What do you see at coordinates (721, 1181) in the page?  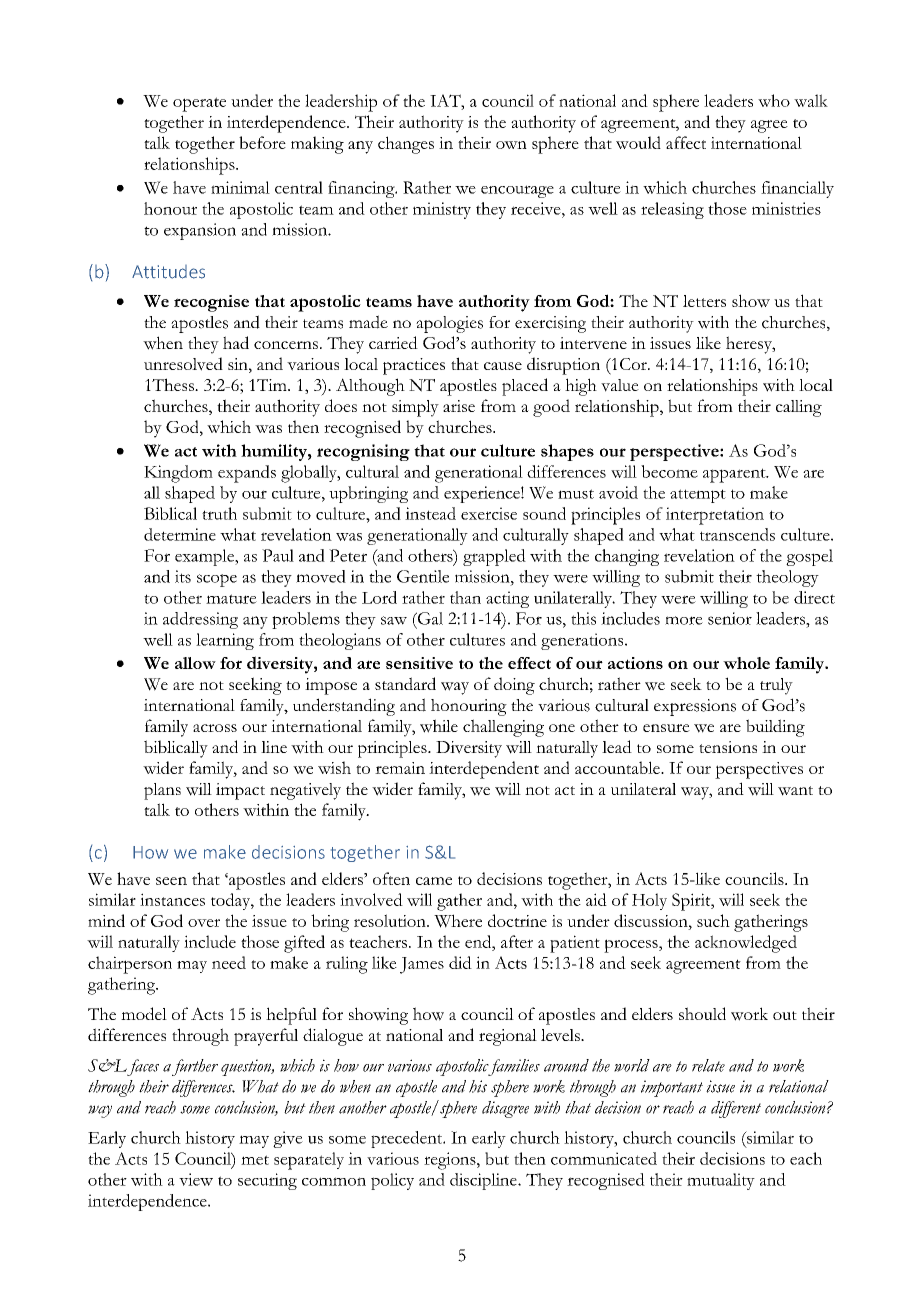 I see `mutuality` at bounding box center [721, 1181].
